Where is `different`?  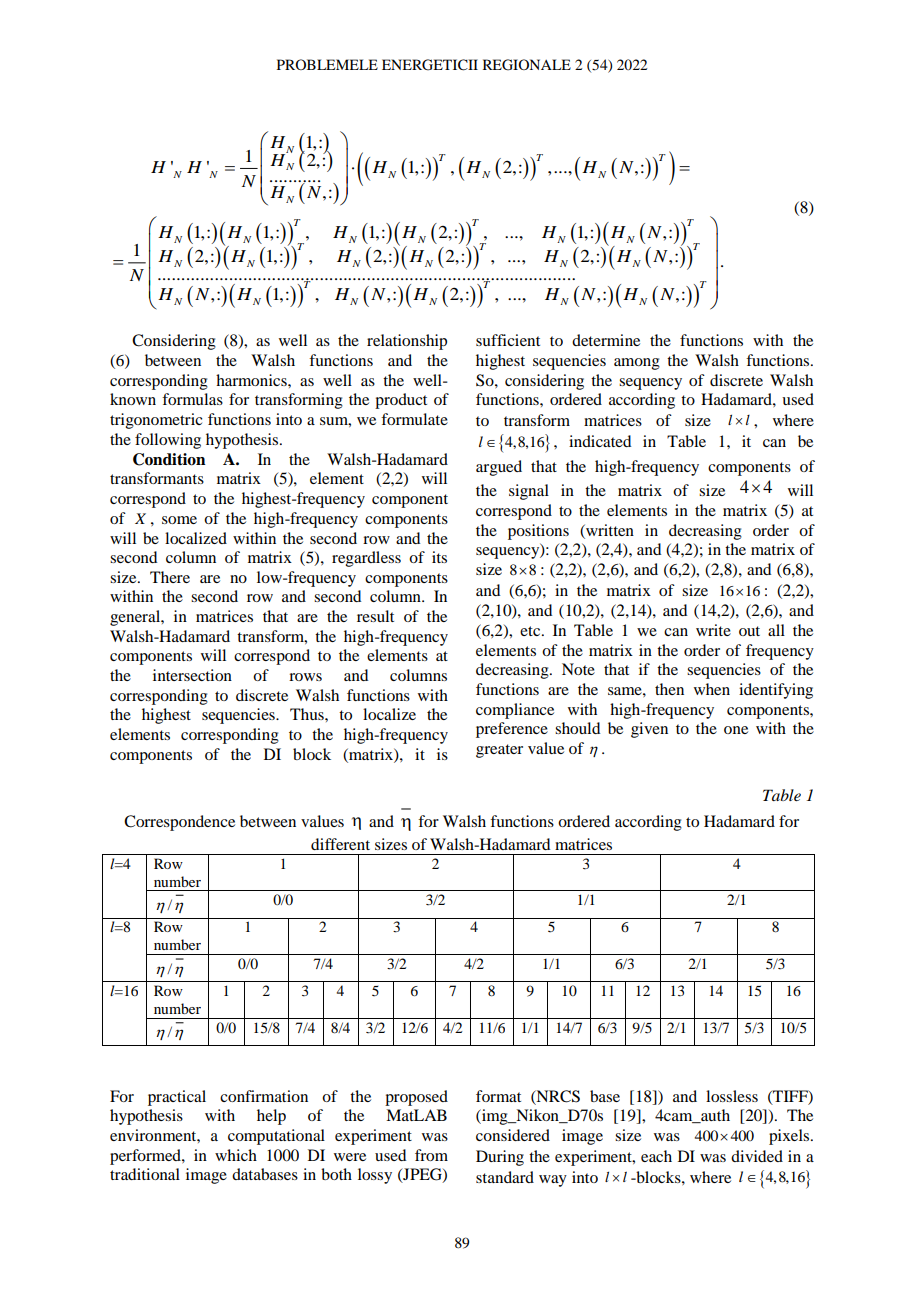 different is located at coordinates (340, 844).
